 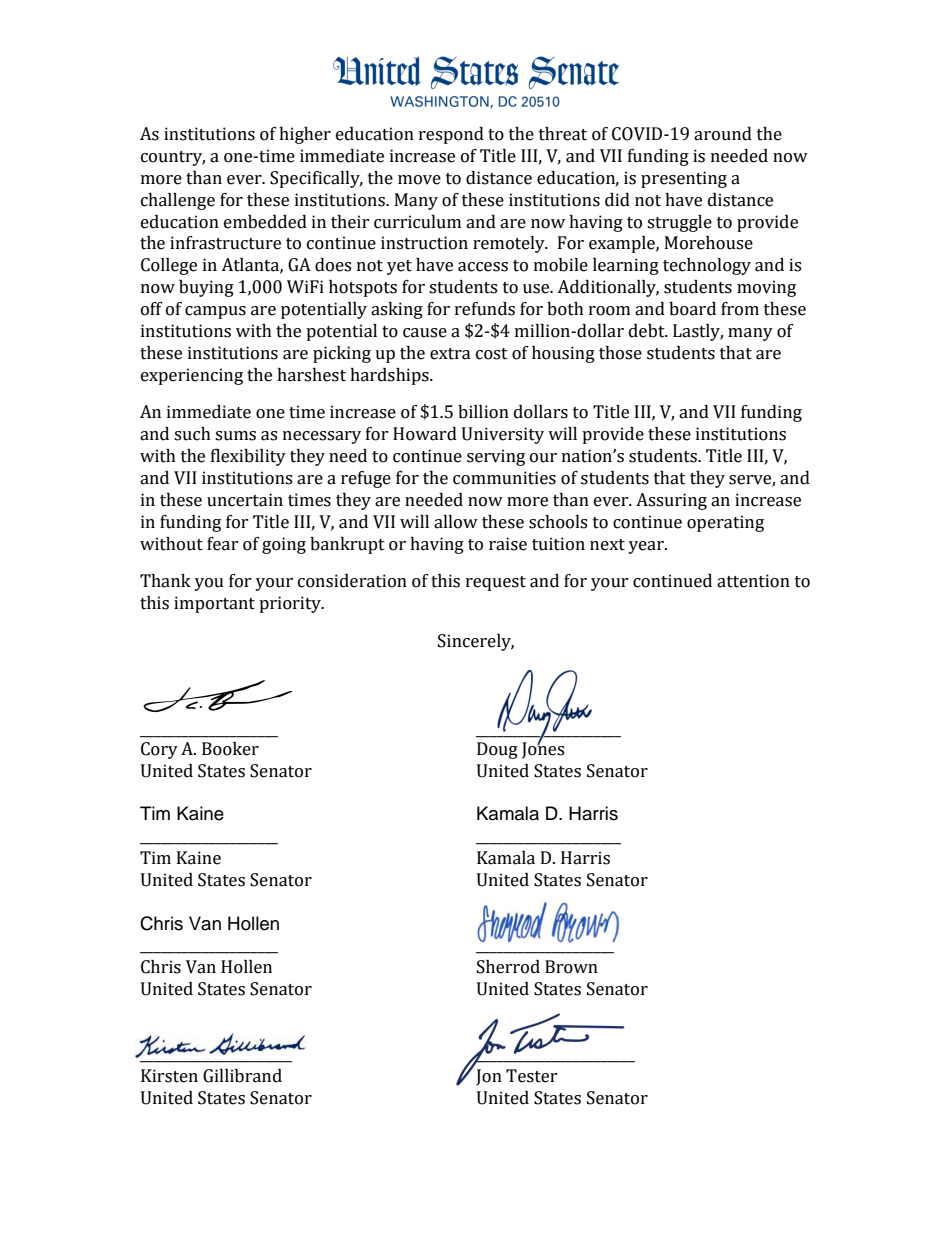 I want to click on Gillibrand, so click(x=242, y=1076).
